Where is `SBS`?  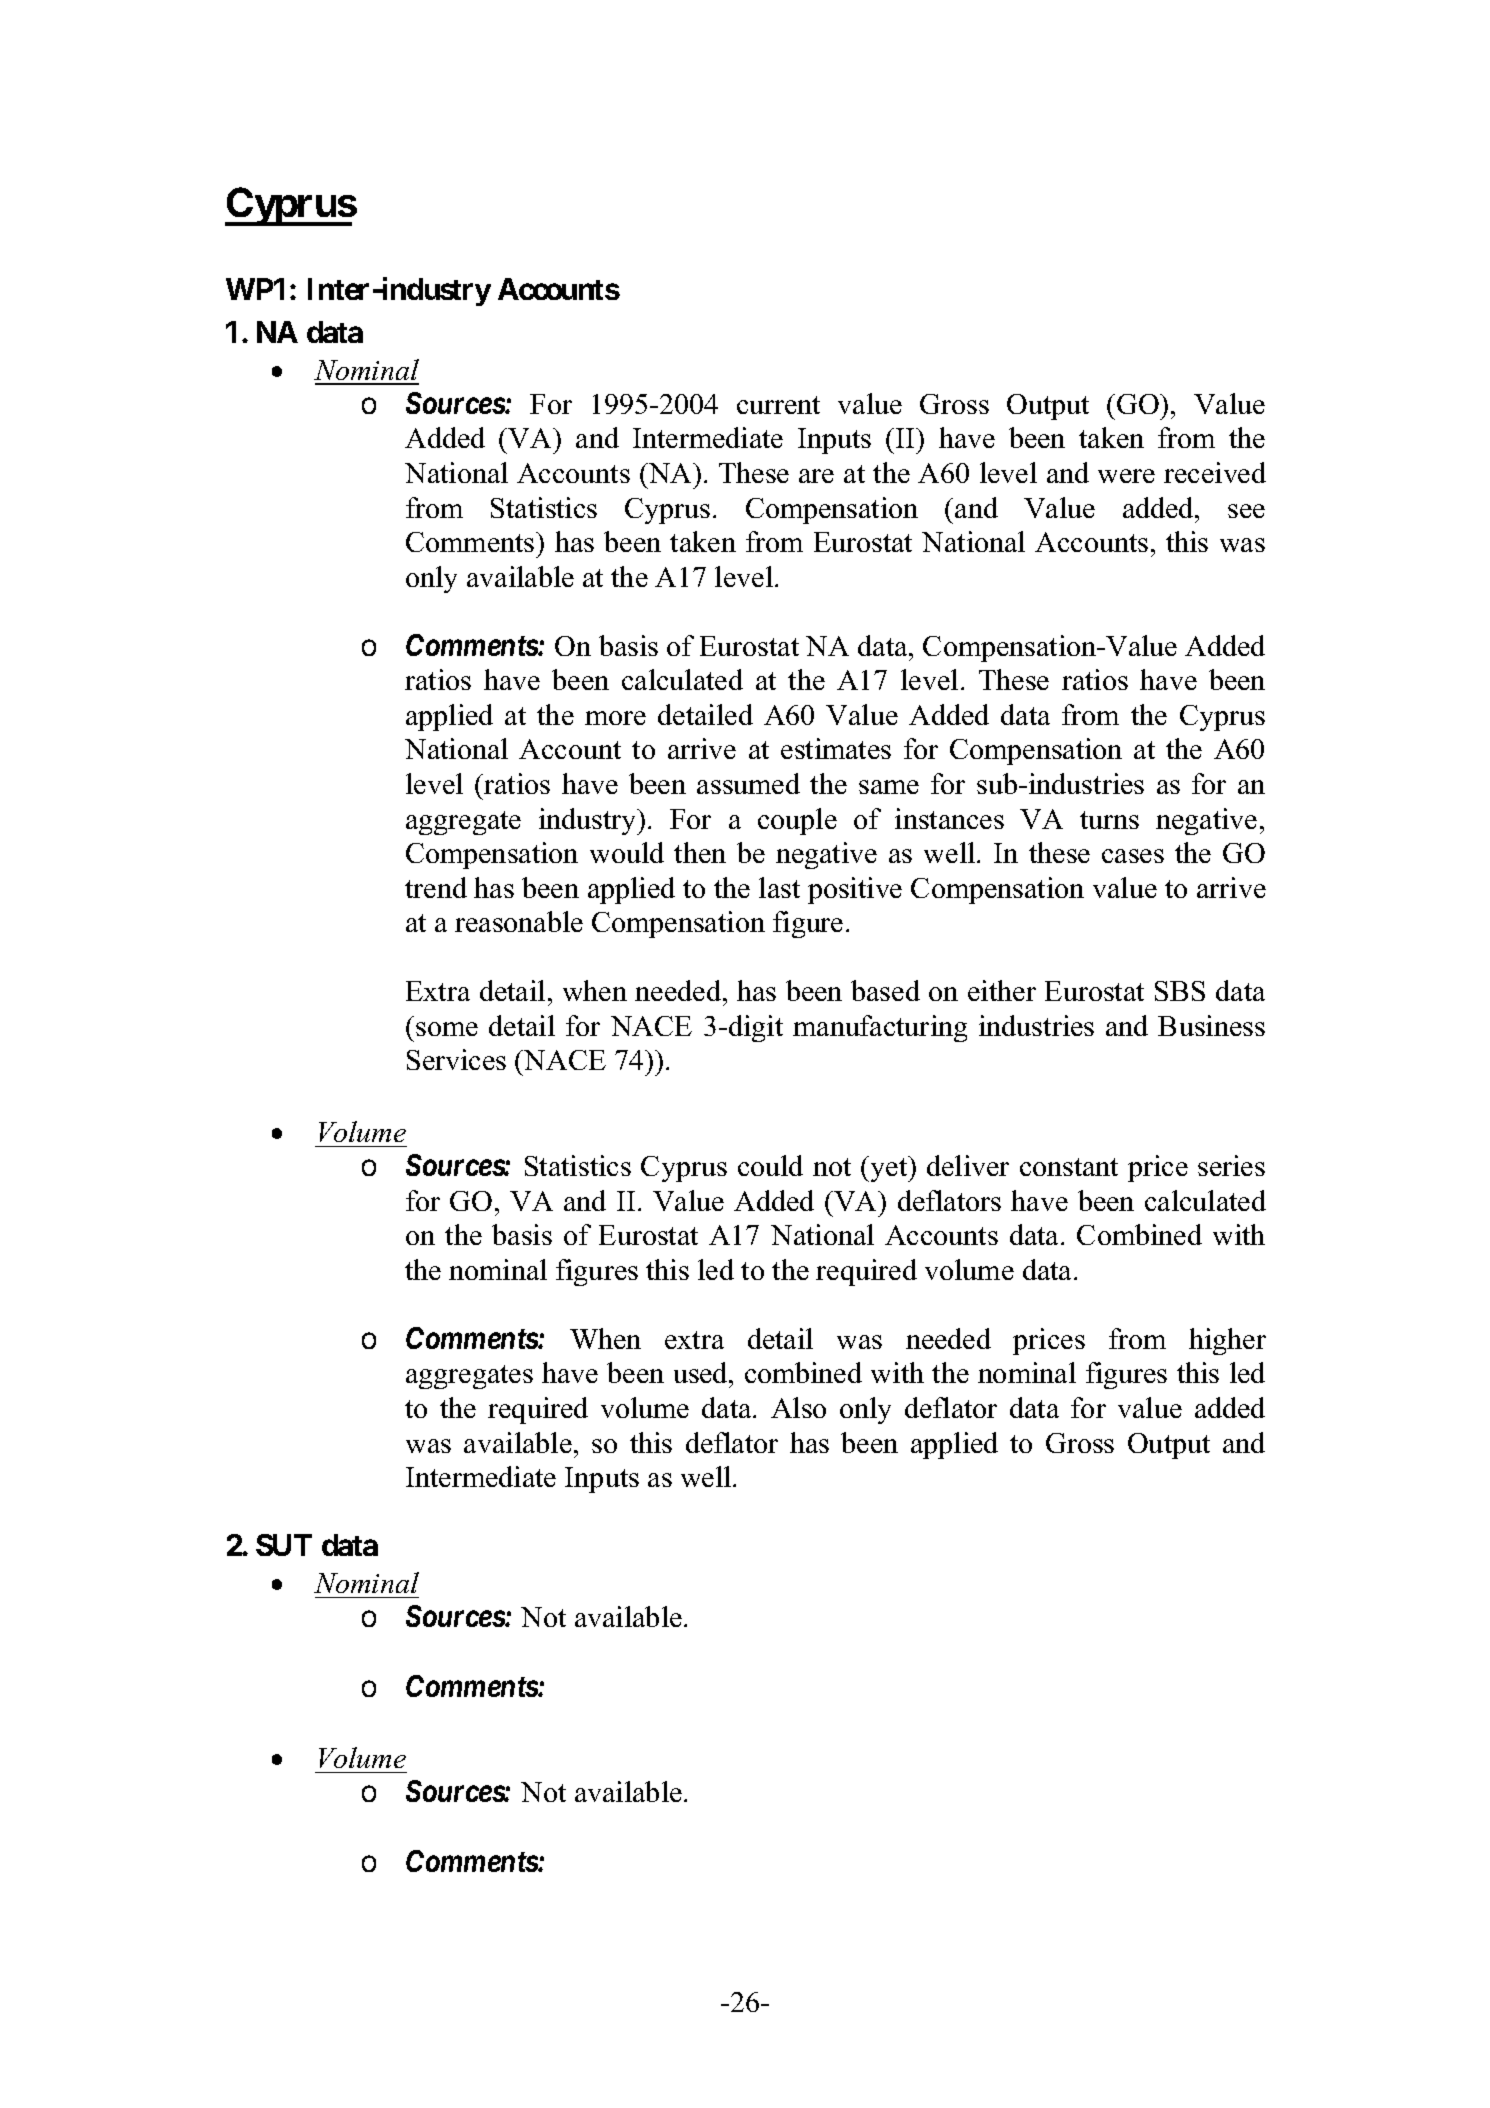
SBS is located at coordinates (1180, 991).
